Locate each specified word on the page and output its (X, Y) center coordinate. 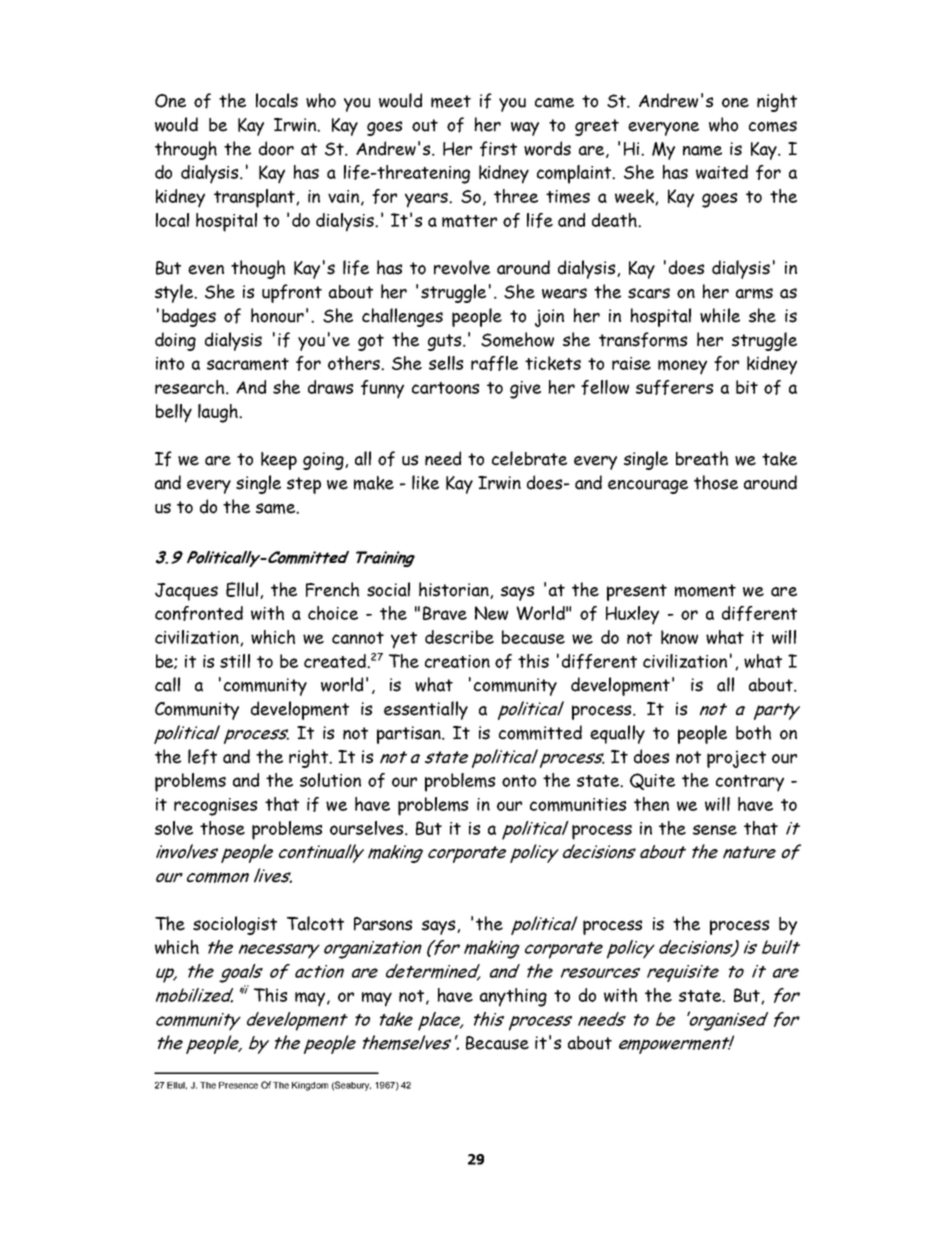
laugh (219, 413)
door (276, 148)
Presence (238, 1085)
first (498, 149)
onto (519, 781)
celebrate (529, 458)
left (202, 757)
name (702, 150)
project (736, 759)
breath (702, 458)
